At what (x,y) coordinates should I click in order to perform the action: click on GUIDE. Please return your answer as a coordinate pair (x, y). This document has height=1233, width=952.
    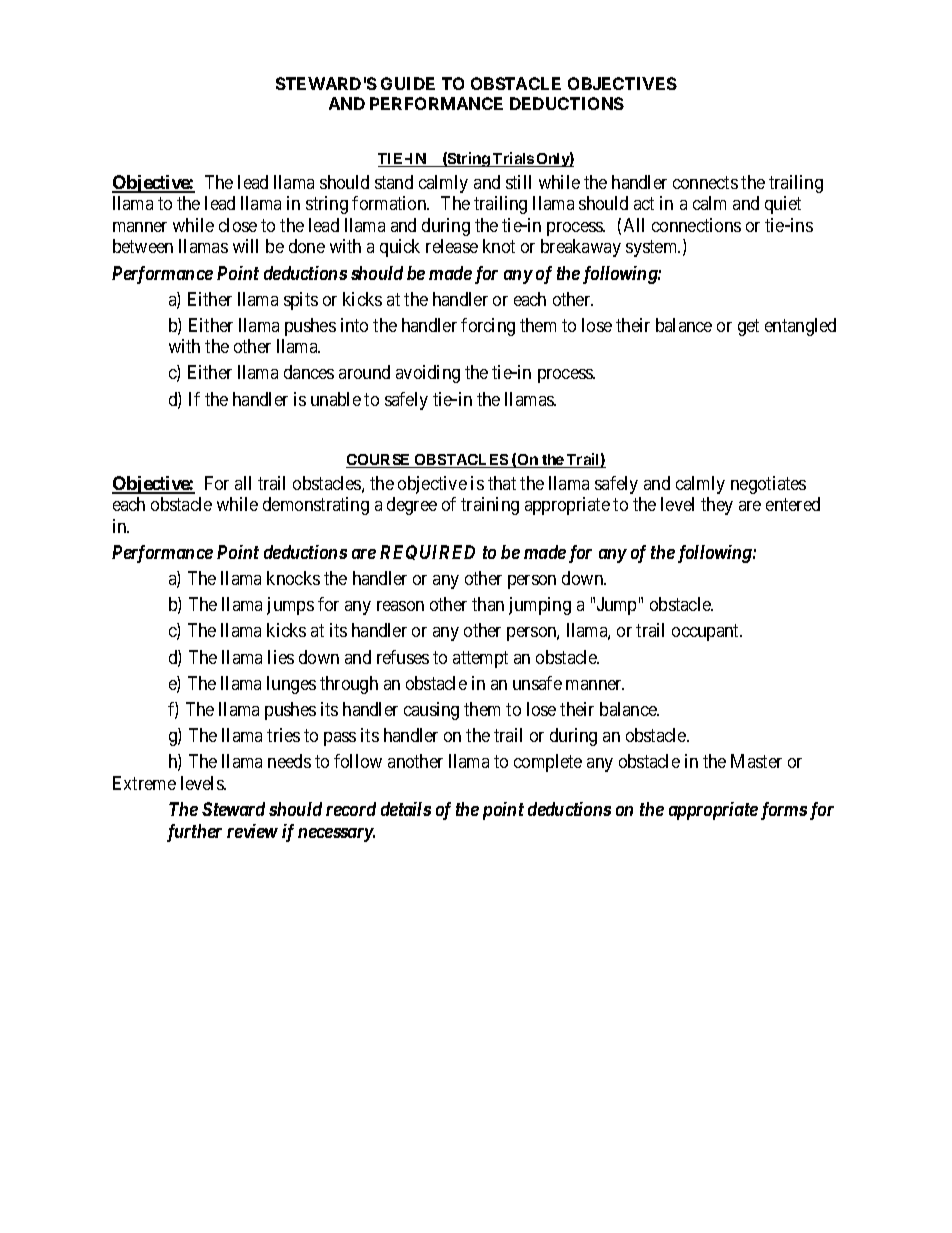
    Looking at the image, I should click on (408, 83).
